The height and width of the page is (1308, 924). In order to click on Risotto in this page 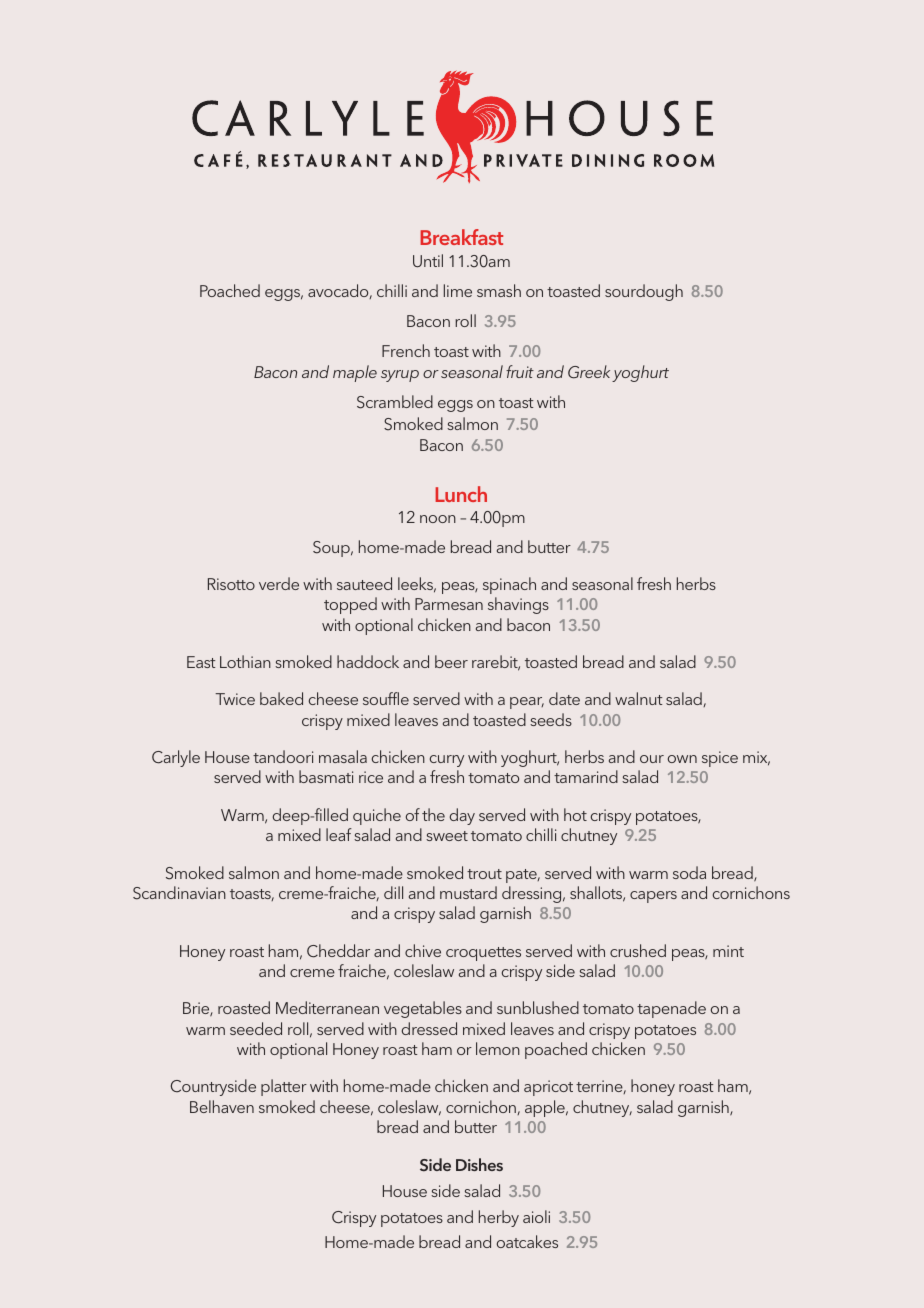, I will do `click(231, 584)`.
